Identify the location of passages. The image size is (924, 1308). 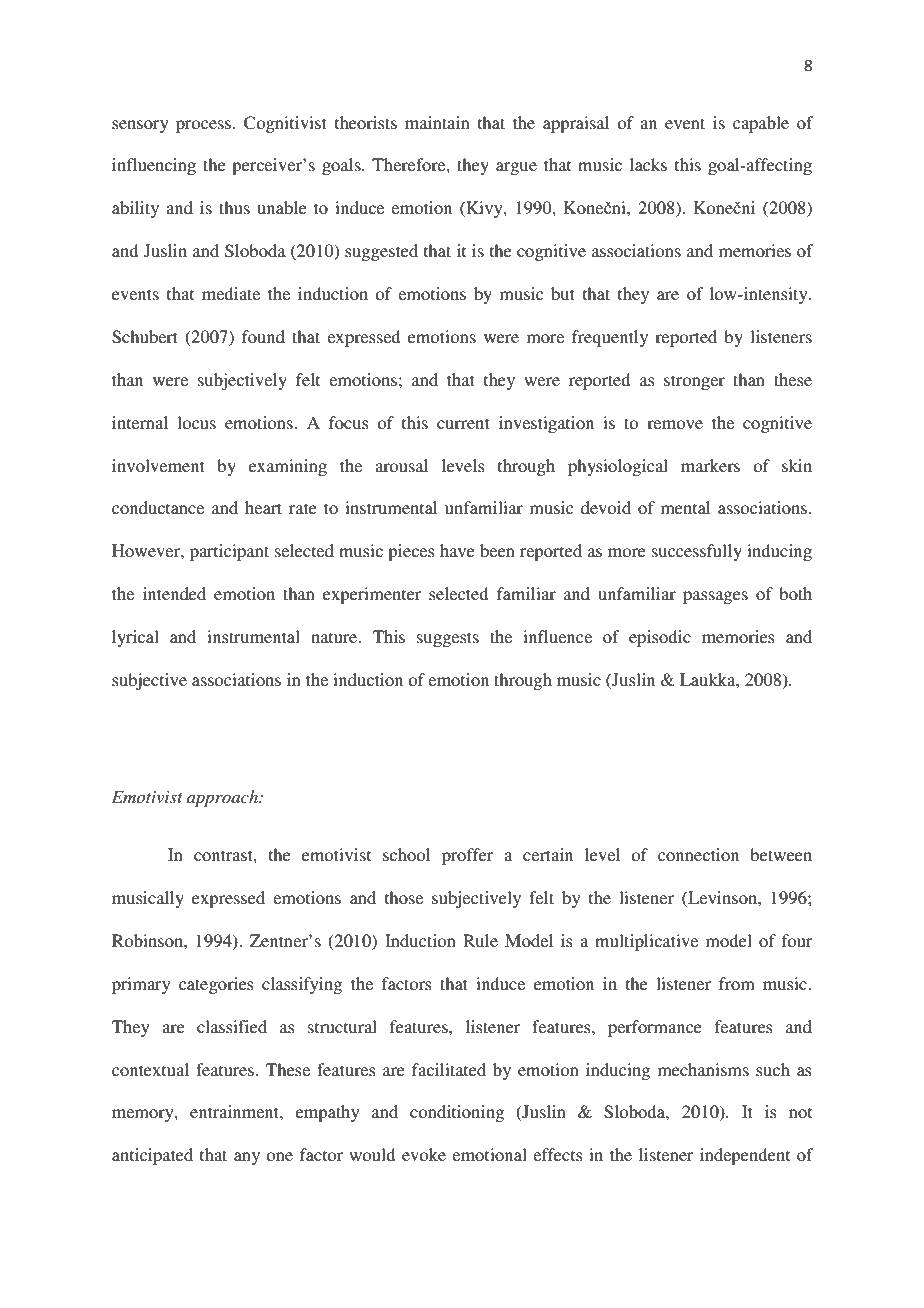
(715, 597).
